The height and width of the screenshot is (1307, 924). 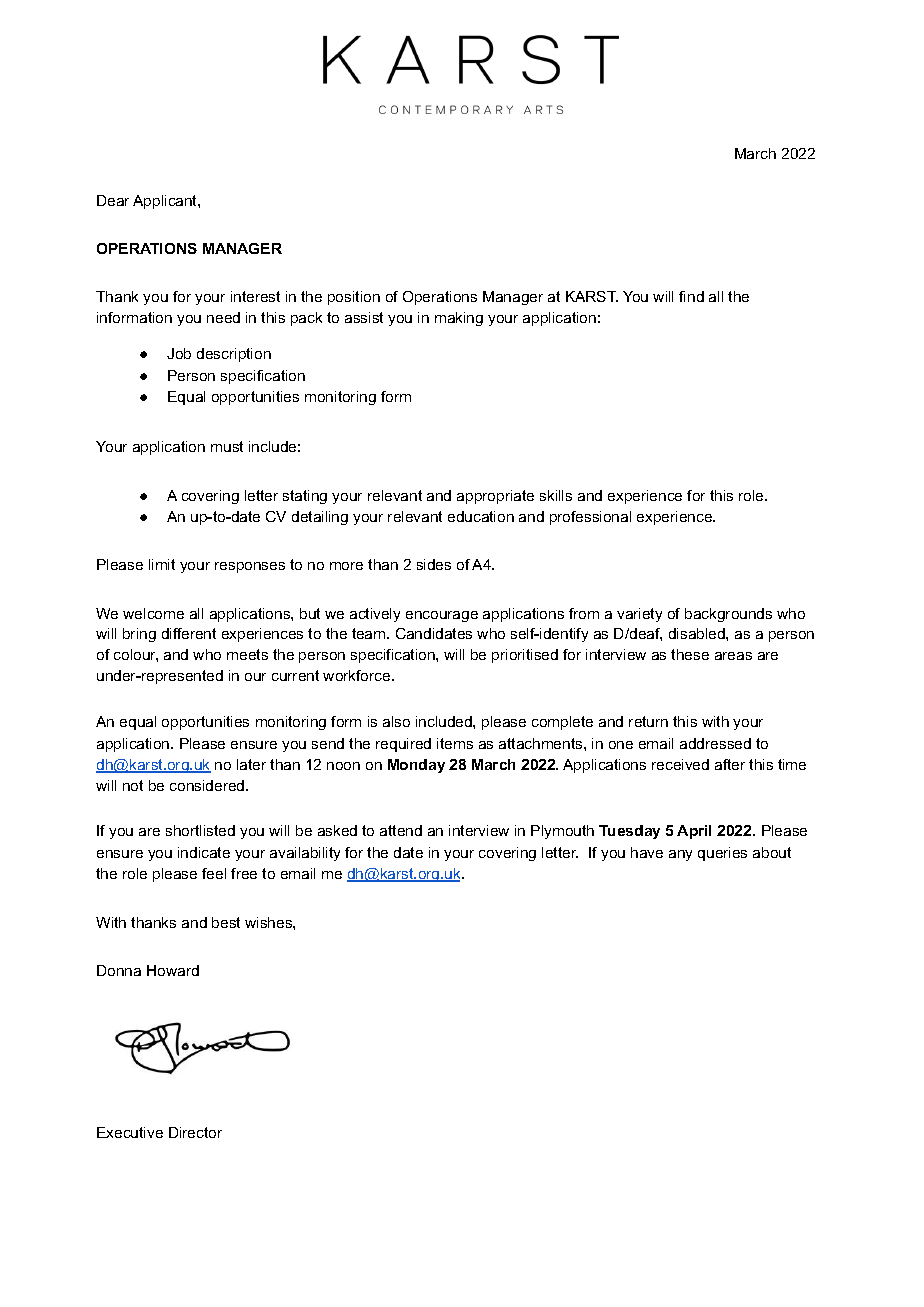 What do you see at coordinates (442, 616) in the screenshot?
I see `encourage` at bounding box center [442, 616].
